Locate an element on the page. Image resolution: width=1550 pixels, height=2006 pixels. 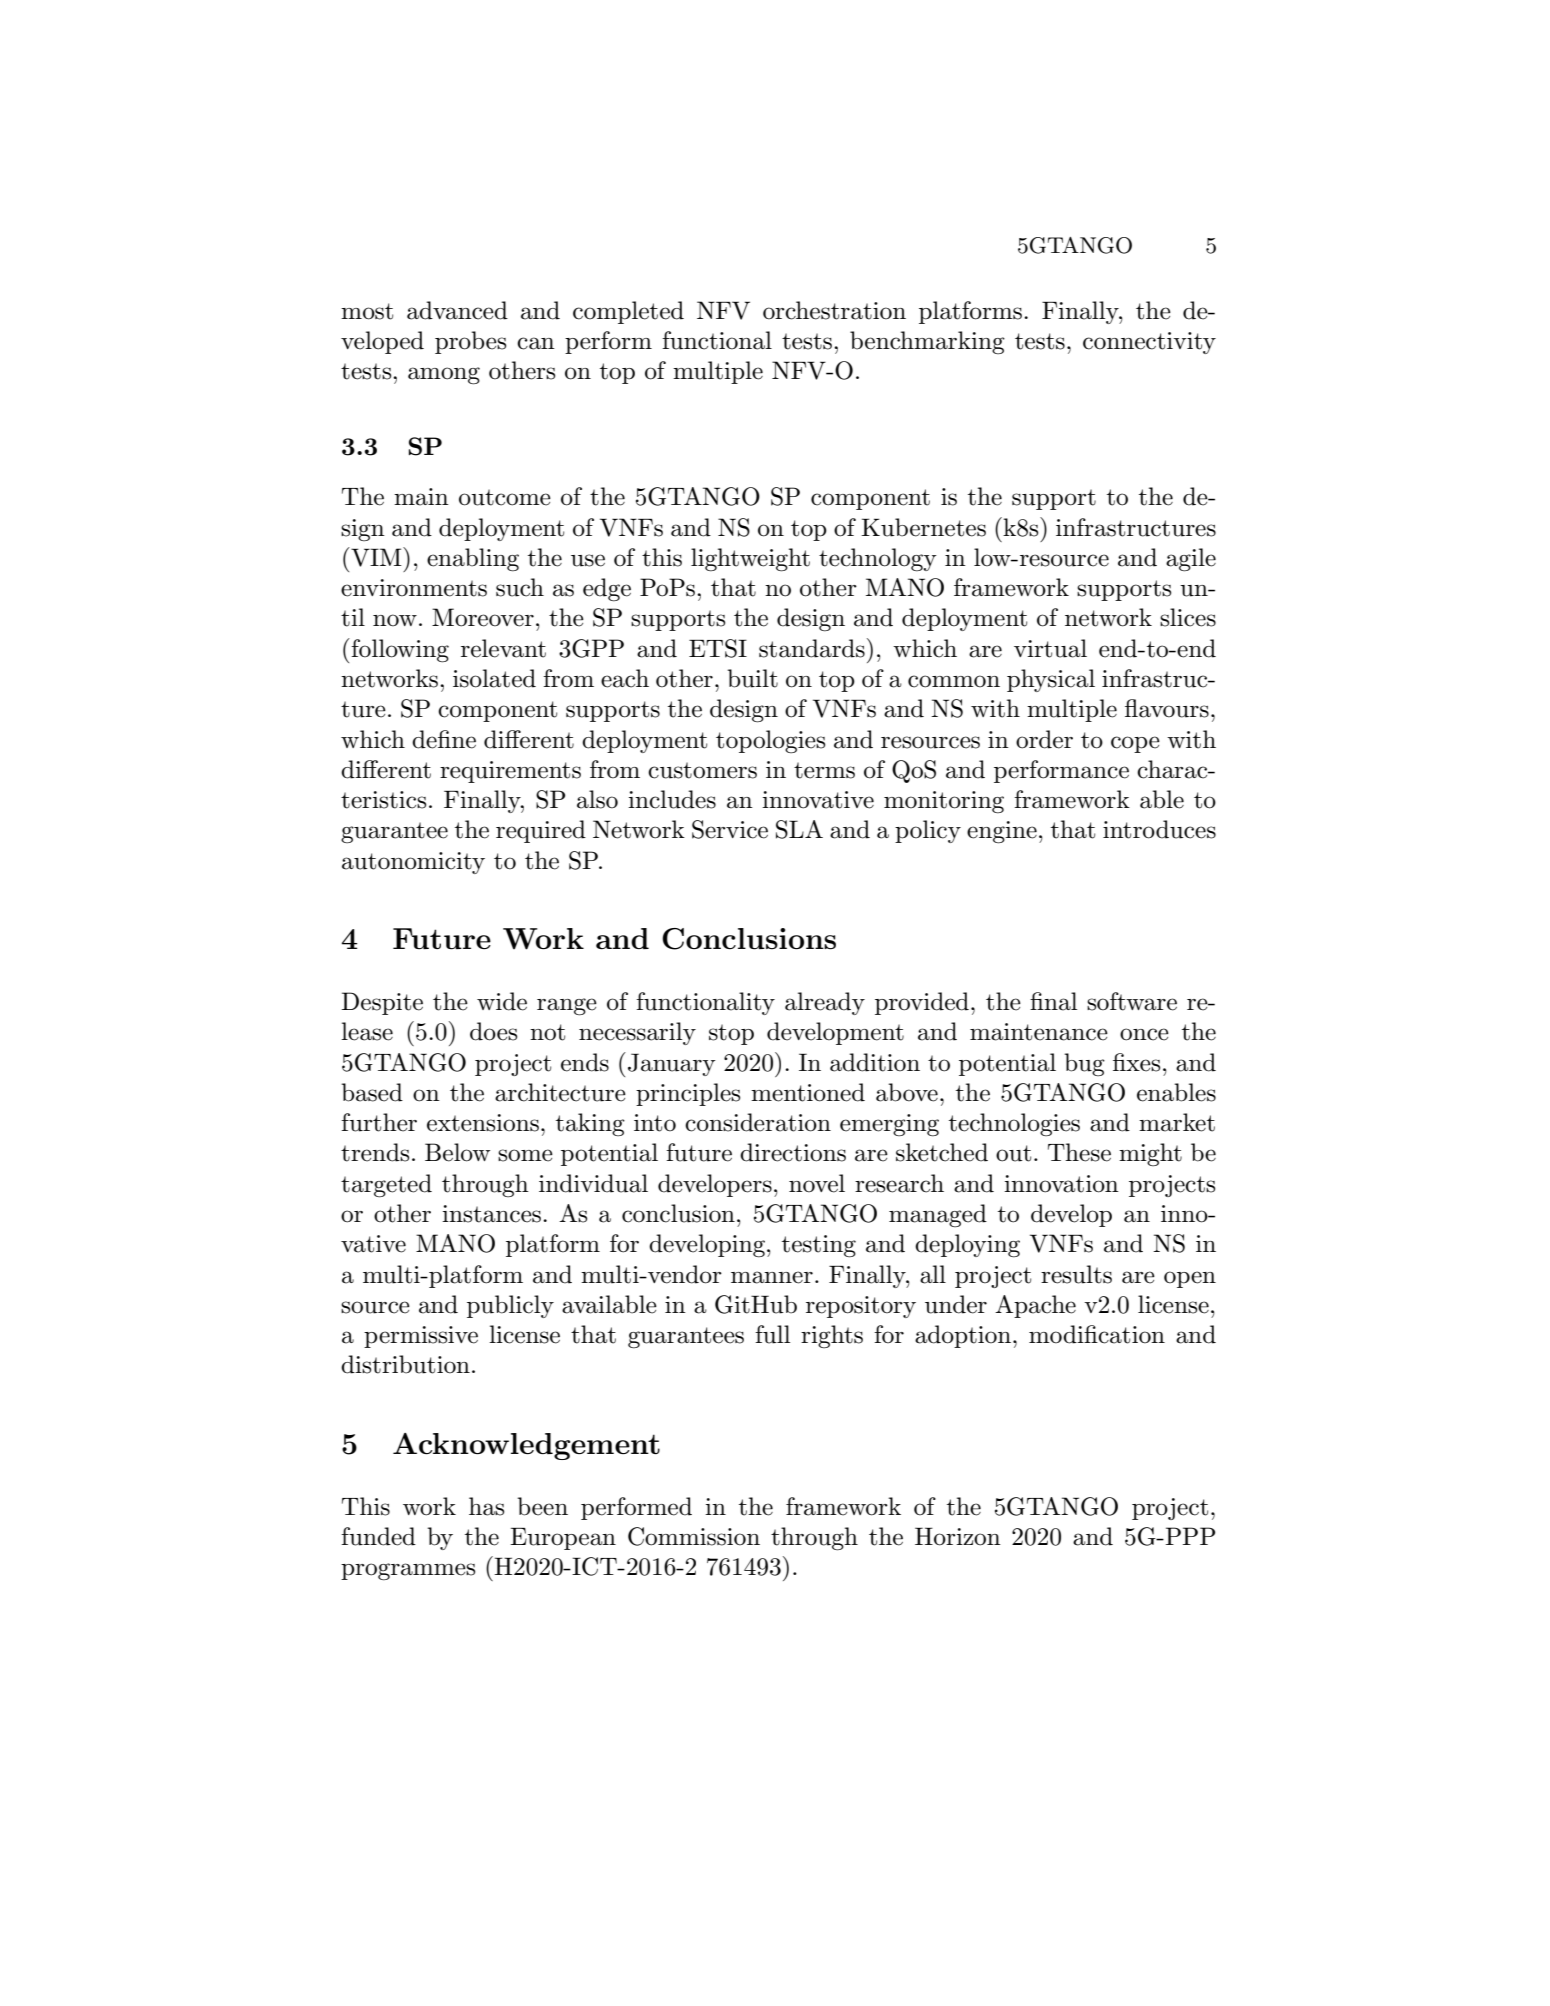
define is located at coordinates (444, 739).
